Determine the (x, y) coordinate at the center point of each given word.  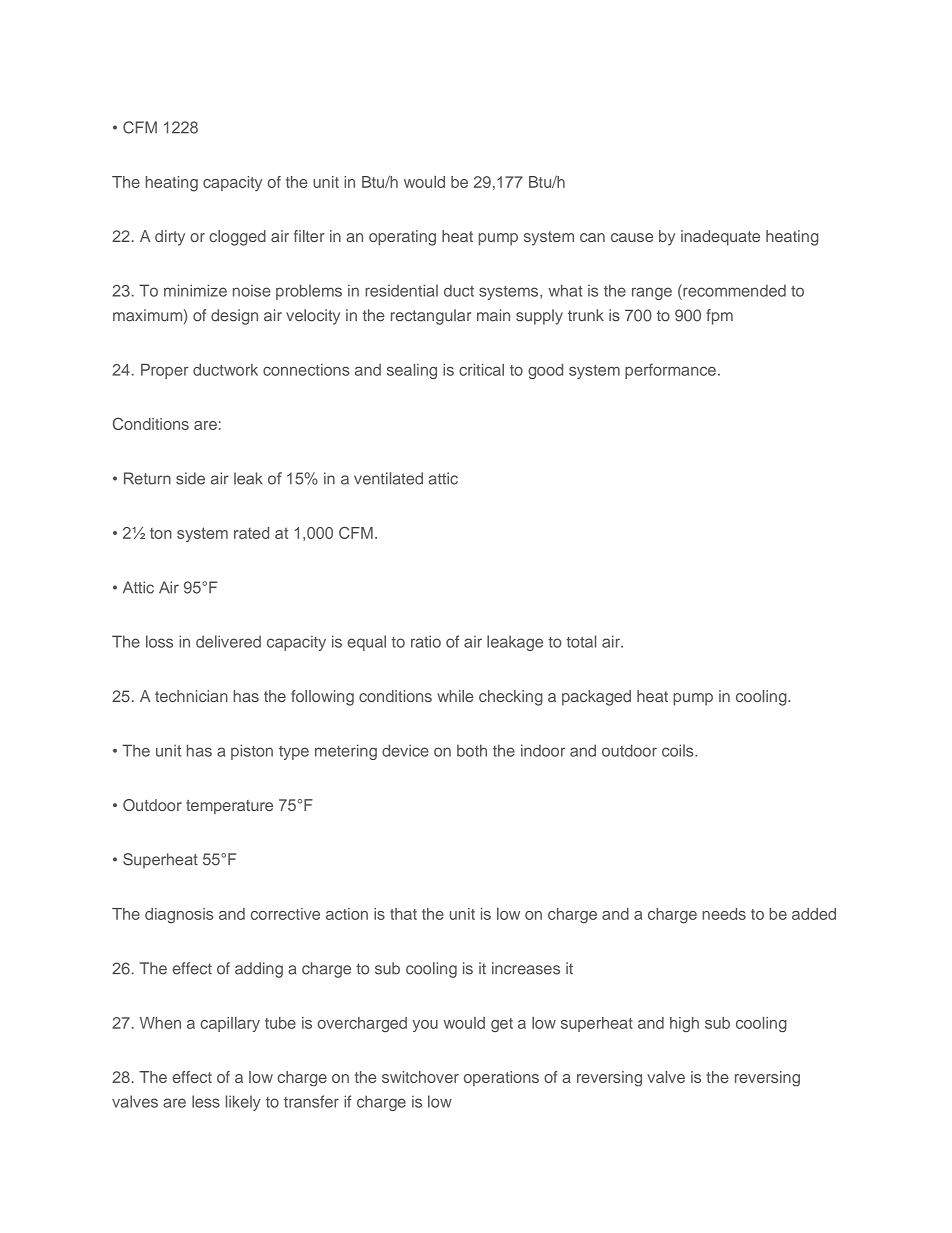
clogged (237, 238)
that (403, 914)
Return (147, 478)
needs (724, 914)
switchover (420, 1077)
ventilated (388, 478)
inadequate (720, 238)
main (493, 315)
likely (243, 1103)
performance (670, 371)
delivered (228, 641)
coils (679, 750)
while (455, 696)
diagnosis (179, 916)
